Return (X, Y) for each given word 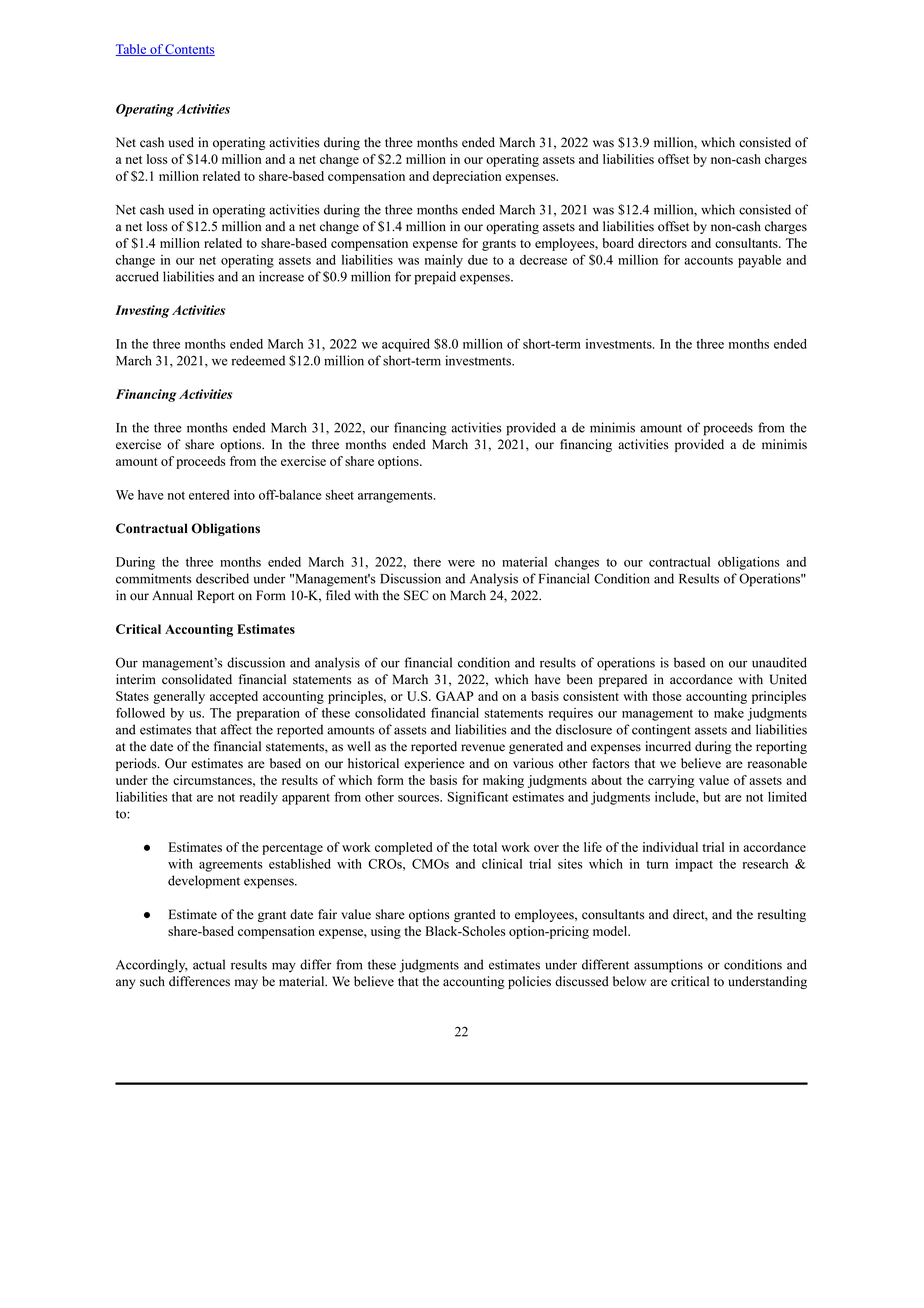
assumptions (668, 966)
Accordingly (152, 966)
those (667, 696)
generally (179, 697)
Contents (189, 50)
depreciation (467, 177)
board (618, 243)
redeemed (258, 360)
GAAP (455, 696)
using (386, 932)
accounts (708, 260)
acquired (406, 345)
